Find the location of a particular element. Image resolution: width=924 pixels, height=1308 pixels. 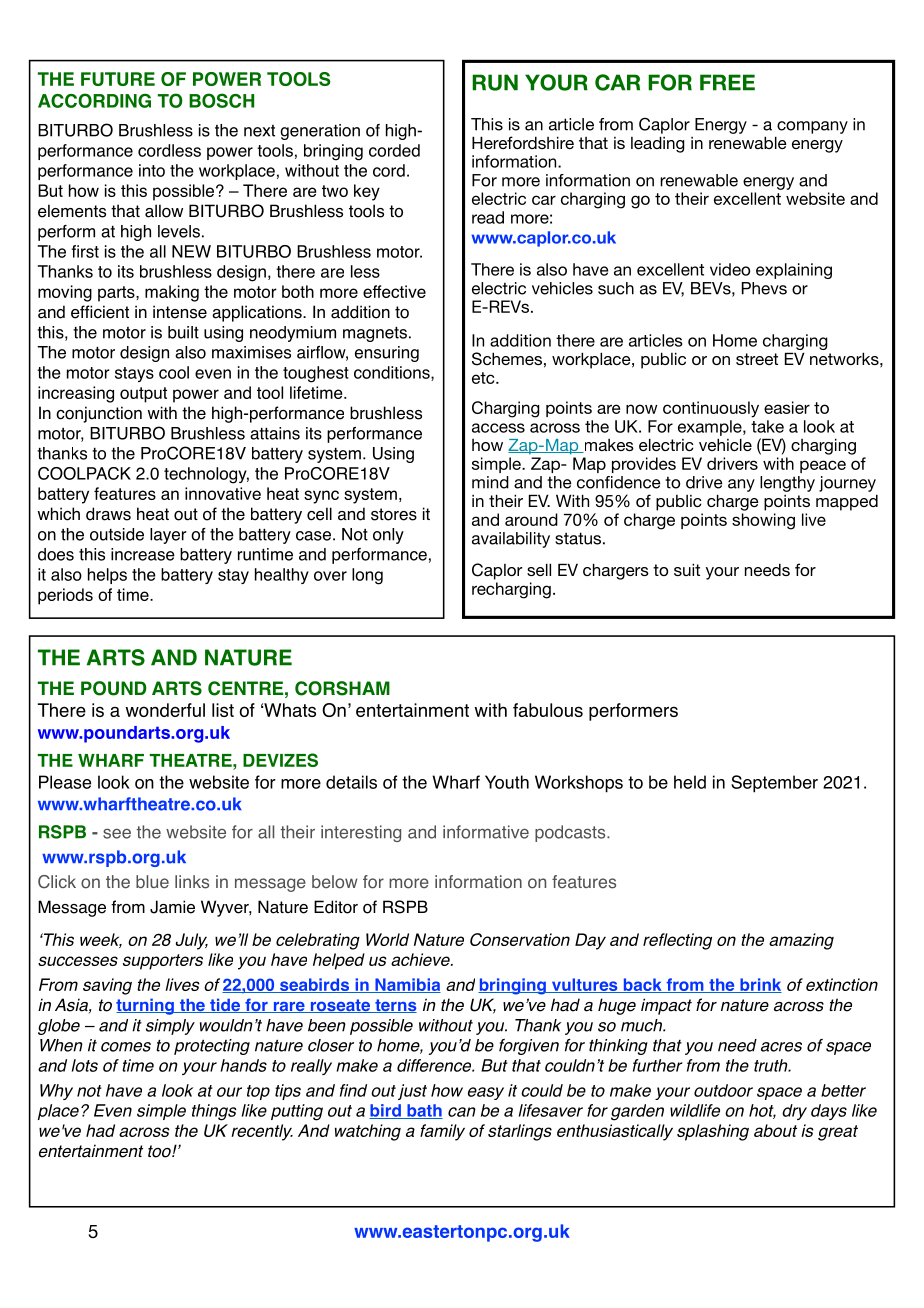

FUTURE is located at coordinates (118, 79).
